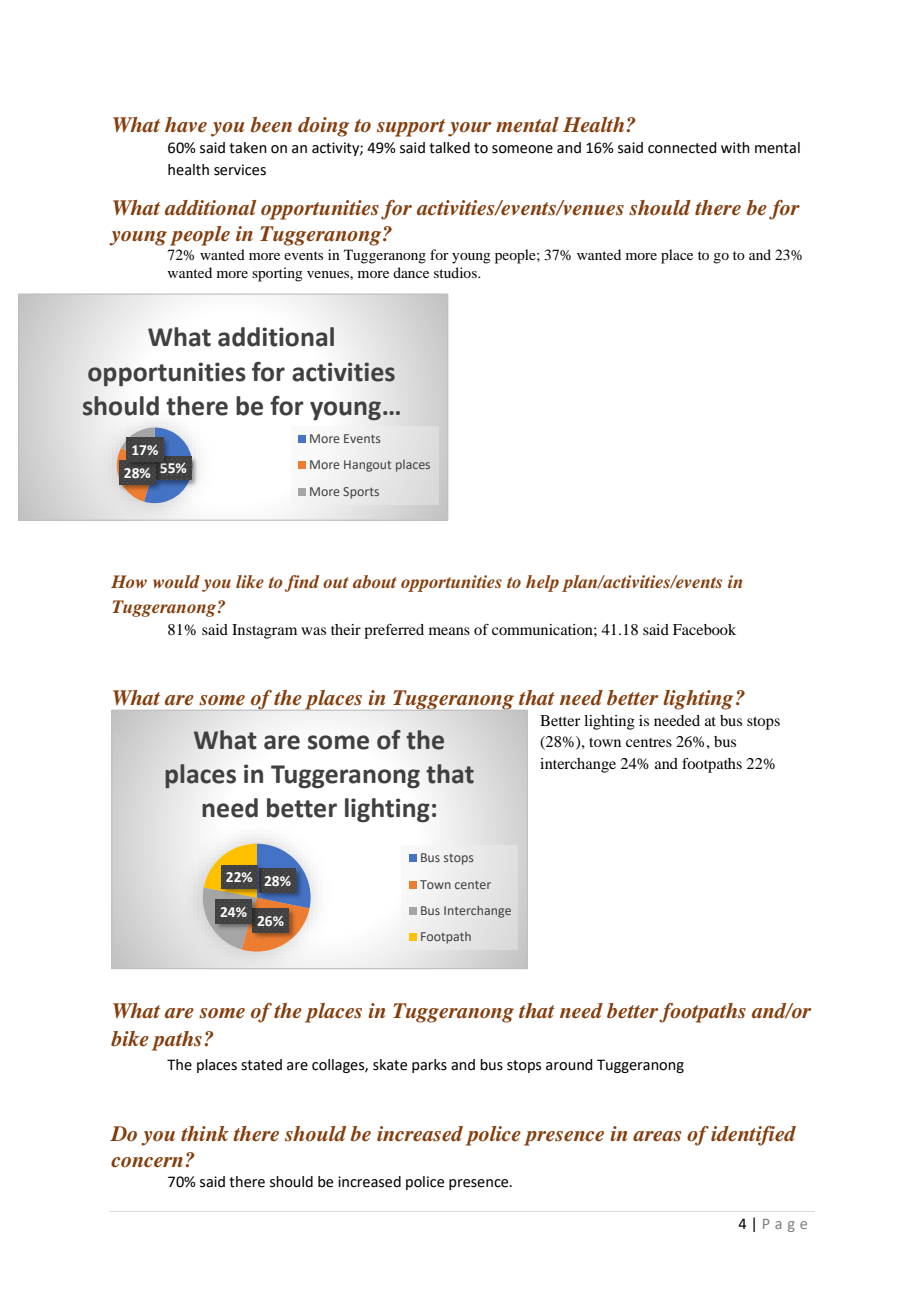 This page has width=924, height=1308. What do you see at coordinates (449, 631) in the page?
I see `means` at bounding box center [449, 631].
